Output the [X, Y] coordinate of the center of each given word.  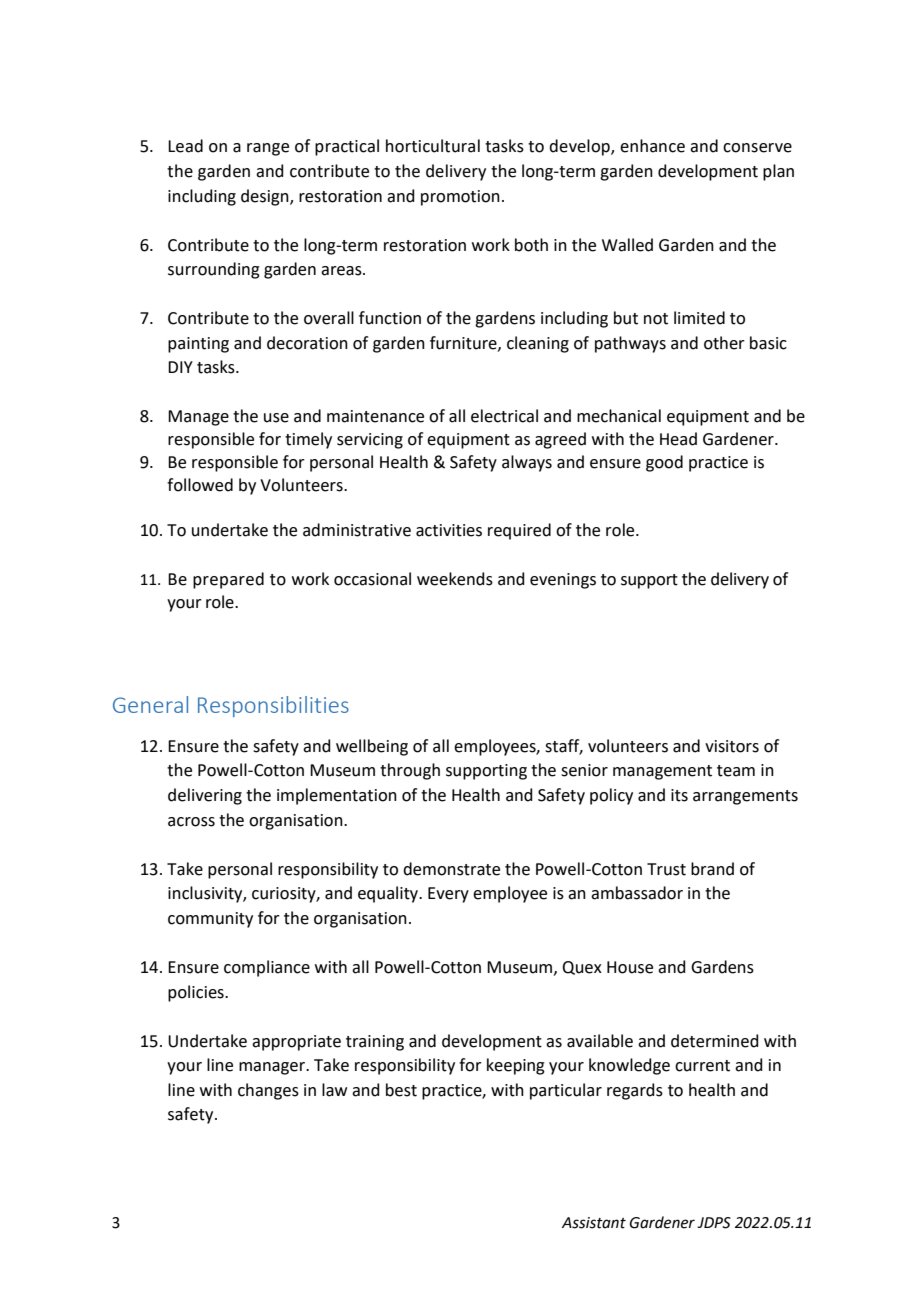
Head [678, 439]
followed [200, 485]
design [266, 197]
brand [712, 869]
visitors [732, 746]
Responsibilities [273, 706]
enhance [652, 146]
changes [268, 1091]
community [210, 920]
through [410, 771]
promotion [460, 198]
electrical [504, 416]
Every [448, 895]
